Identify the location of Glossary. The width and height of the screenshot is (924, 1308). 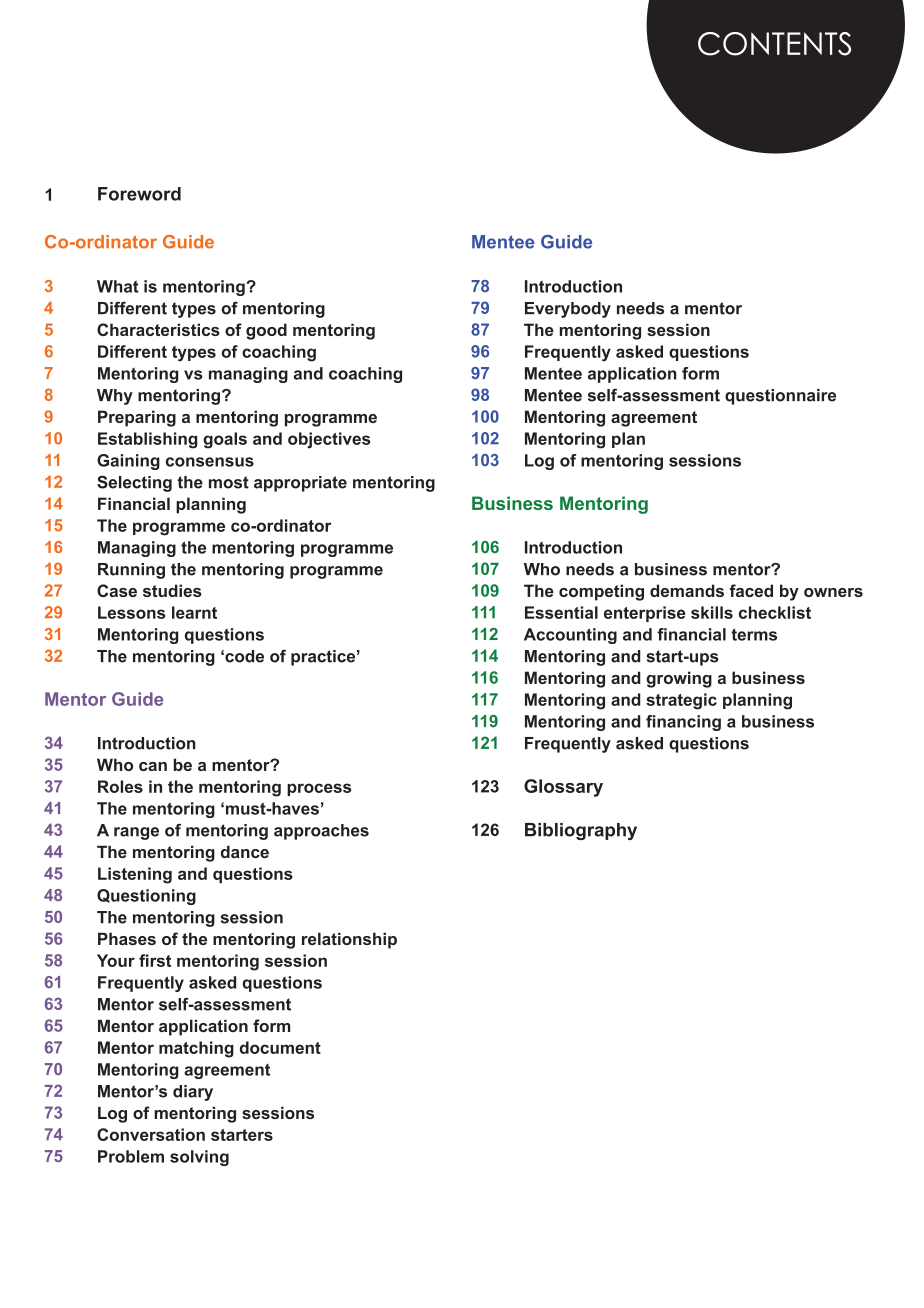
(563, 788).
